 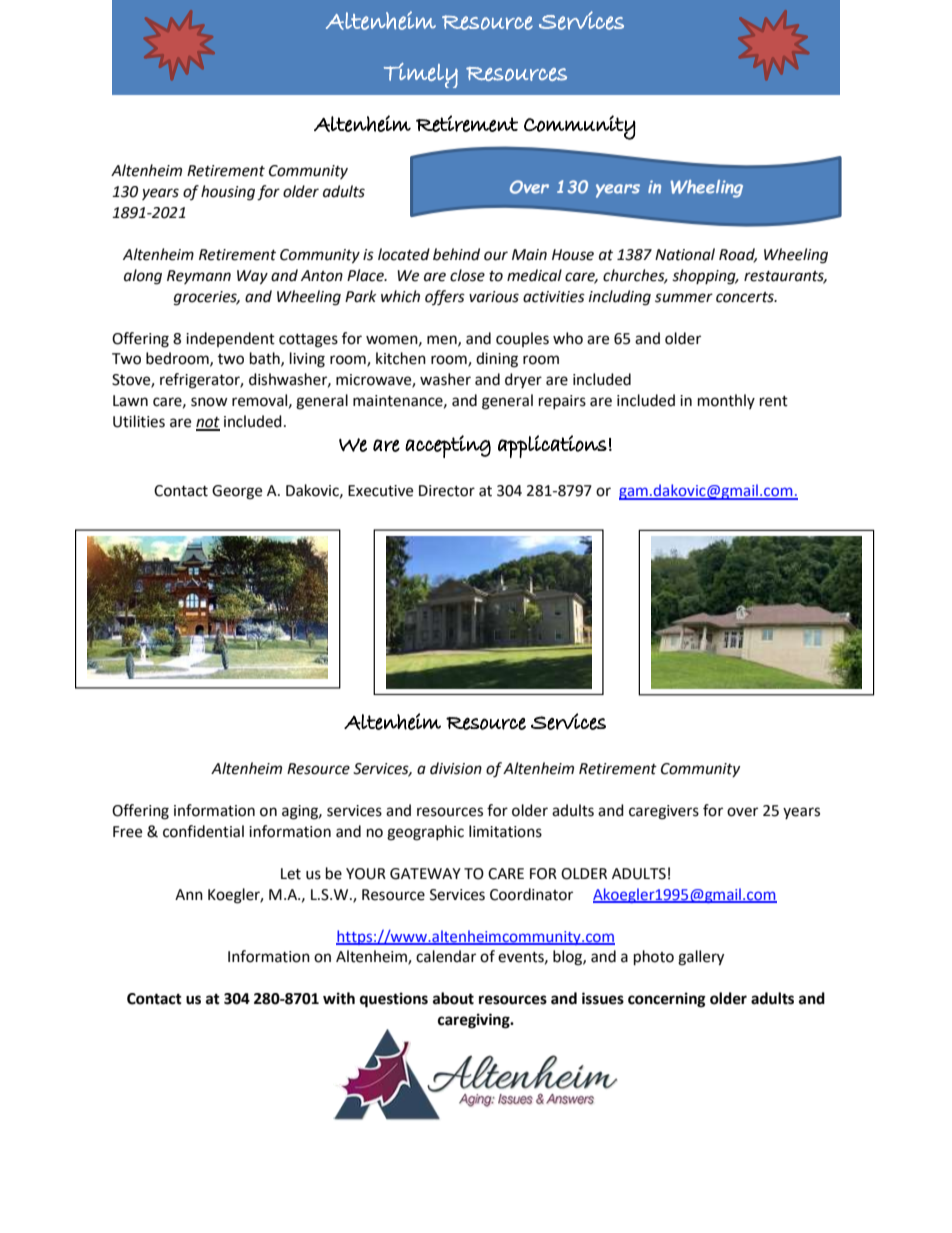 What do you see at coordinates (447, 491) in the screenshot?
I see `Director` at bounding box center [447, 491].
